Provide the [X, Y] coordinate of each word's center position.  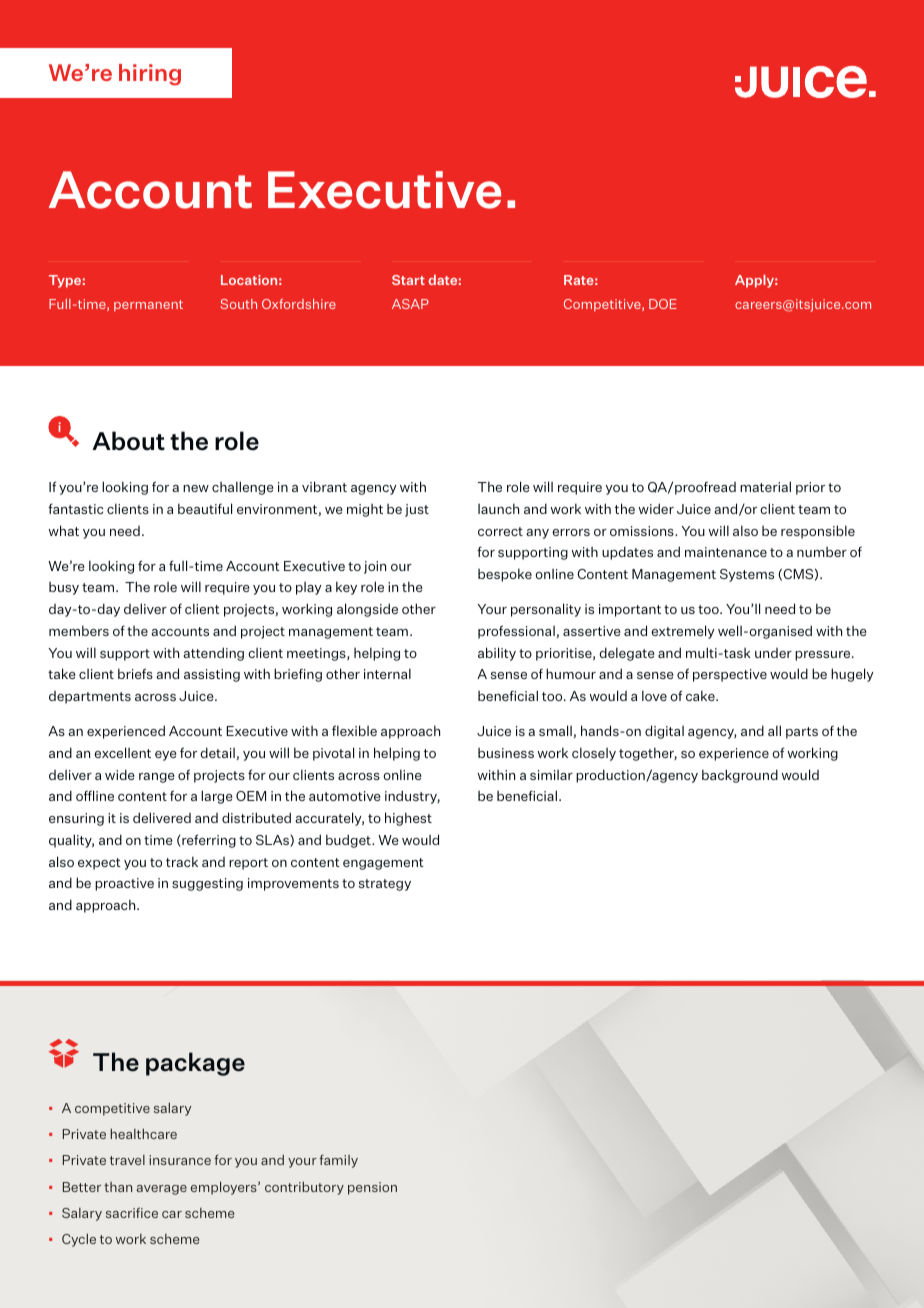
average [162, 1190]
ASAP [410, 304]
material [765, 486]
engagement [383, 864]
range [157, 778]
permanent [148, 306]
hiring [150, 75]
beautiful [205, 508]
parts [802, 733]
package [195, 1064]
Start [408, 280]
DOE [663, 304]
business [506, 753]
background [740, 776]
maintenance [726, 552]
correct [500, 531]
